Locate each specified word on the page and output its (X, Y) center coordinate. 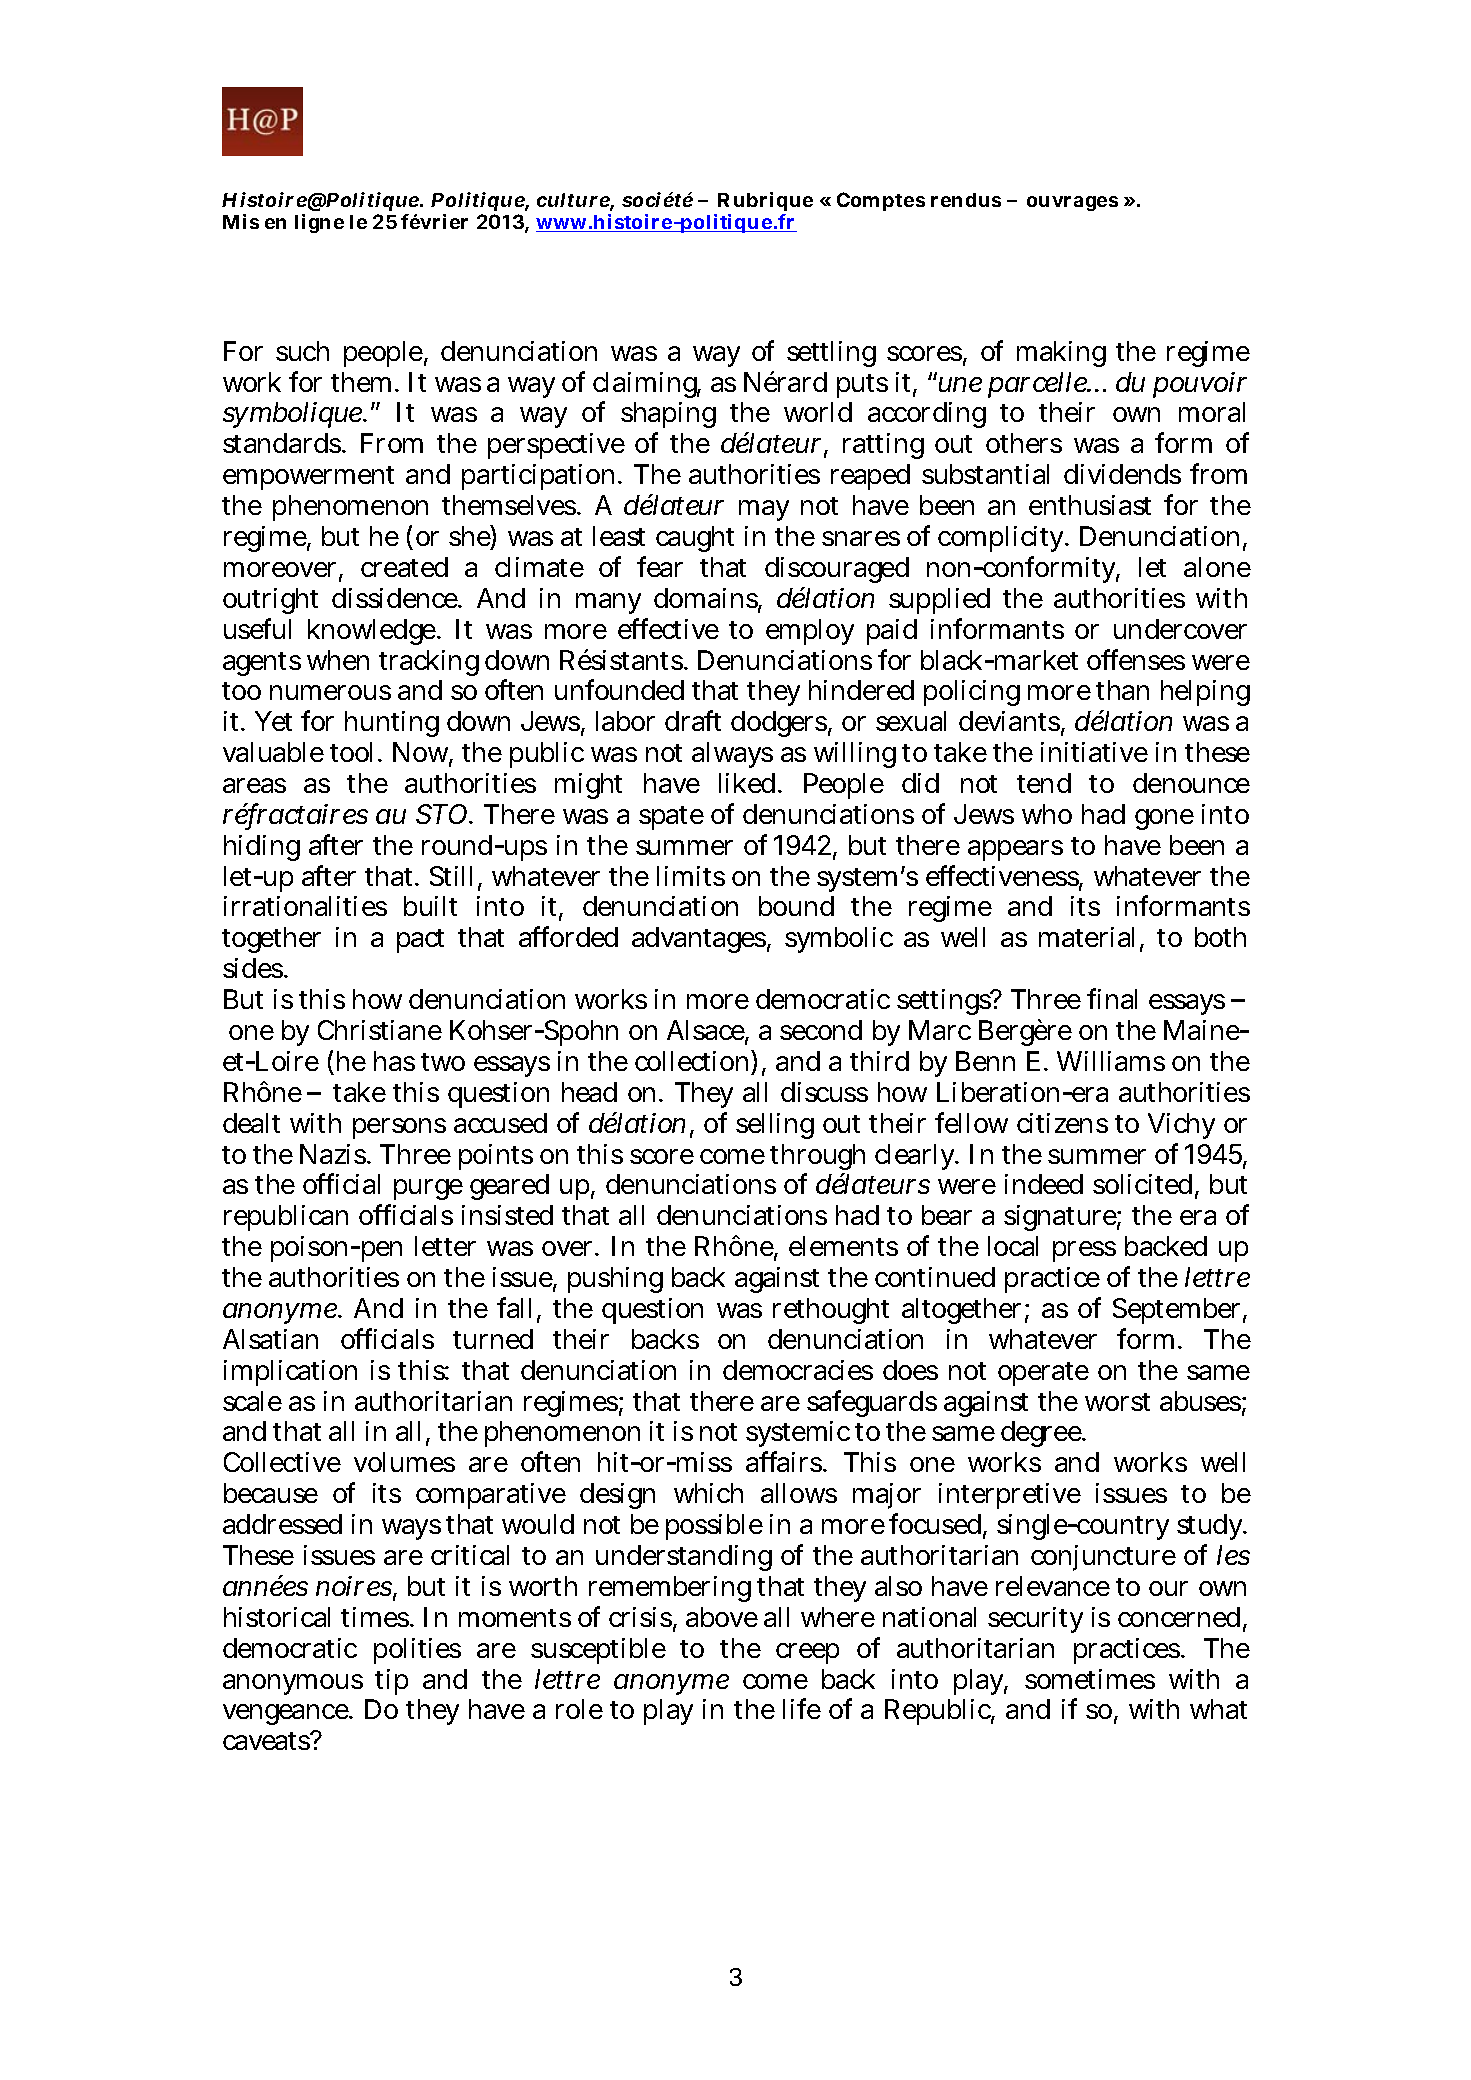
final (1112, 998)
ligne (319, 223)
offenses (1136, 659)
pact (420, 941)
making (1061, 354)
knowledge (373, 632)
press (1084, 1251)
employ (810, 632)
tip (391, 1682)
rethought (831, 1311)
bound (796, 906)
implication (290, 1373)
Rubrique (765, 201)
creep (807, 1653)
